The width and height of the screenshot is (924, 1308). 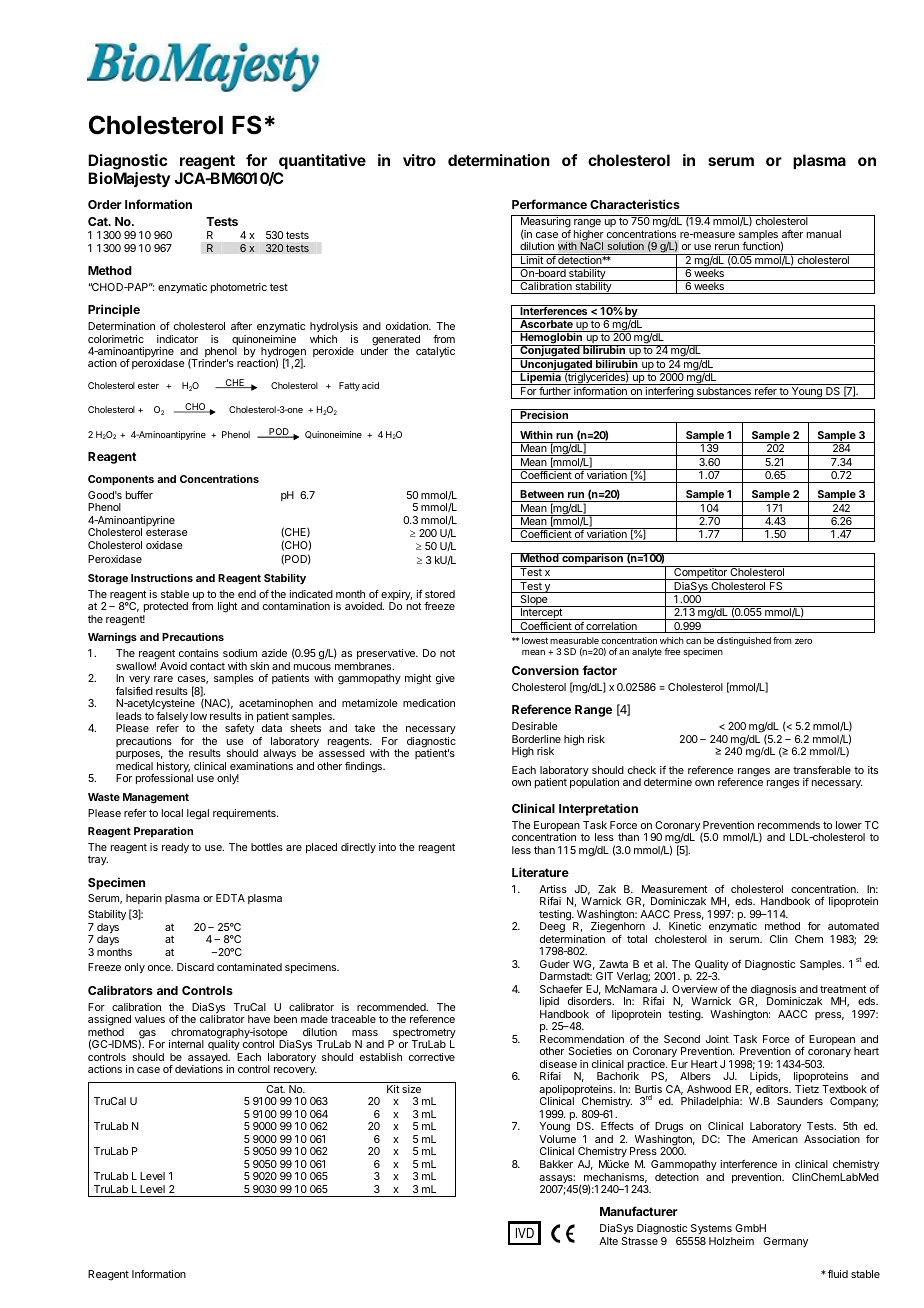 What do you see at coordinates (700, 573) in the screenshot?
I see `Competitor` at bounding box center [700, 573].
